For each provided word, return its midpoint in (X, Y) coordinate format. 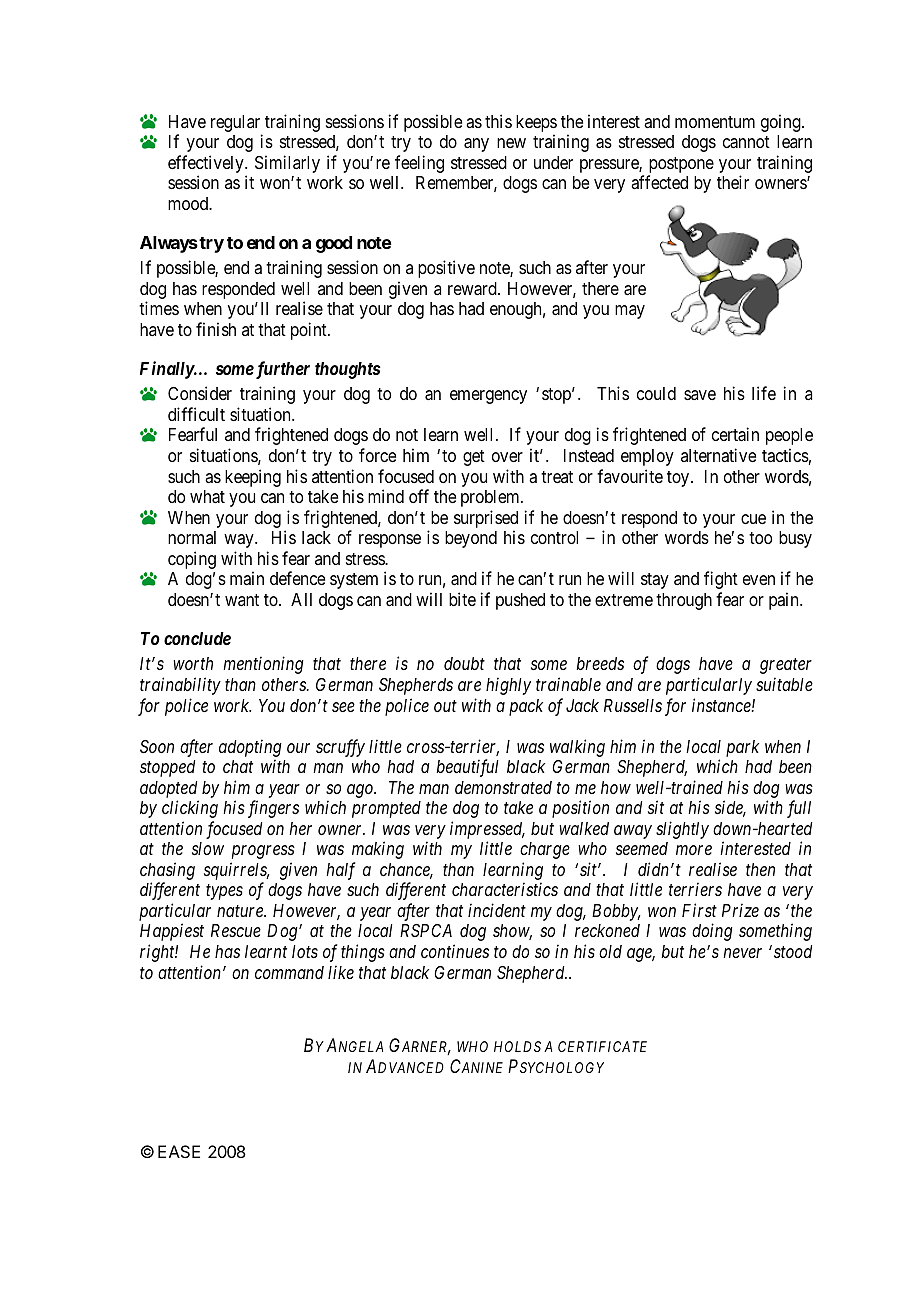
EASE (179, 1151)
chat (238, 766)
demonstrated (503, 787)
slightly (682, 830)
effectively (207, 165)
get (474, 458)
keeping (253, 478)
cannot (746, 142)
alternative (718, 455)
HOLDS (517, 1046)
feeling (419, 164)
